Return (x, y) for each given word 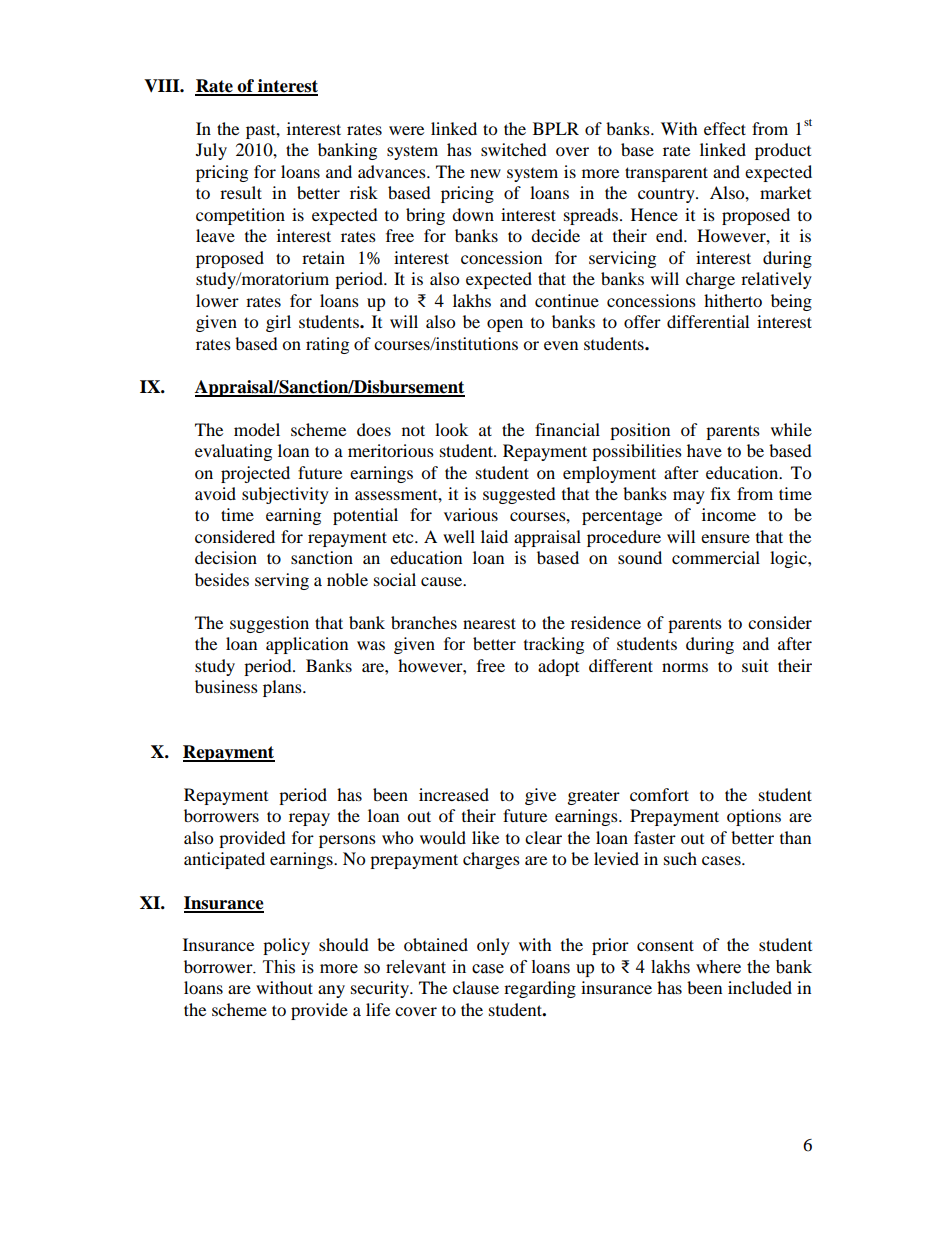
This (279, 967)
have (704, 450)
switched (514, 149)
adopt (558, 667)
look (451, 429)
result (241, 192)
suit (755, 665)
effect (725, 128)
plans (283, 688)
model (257, 429)
